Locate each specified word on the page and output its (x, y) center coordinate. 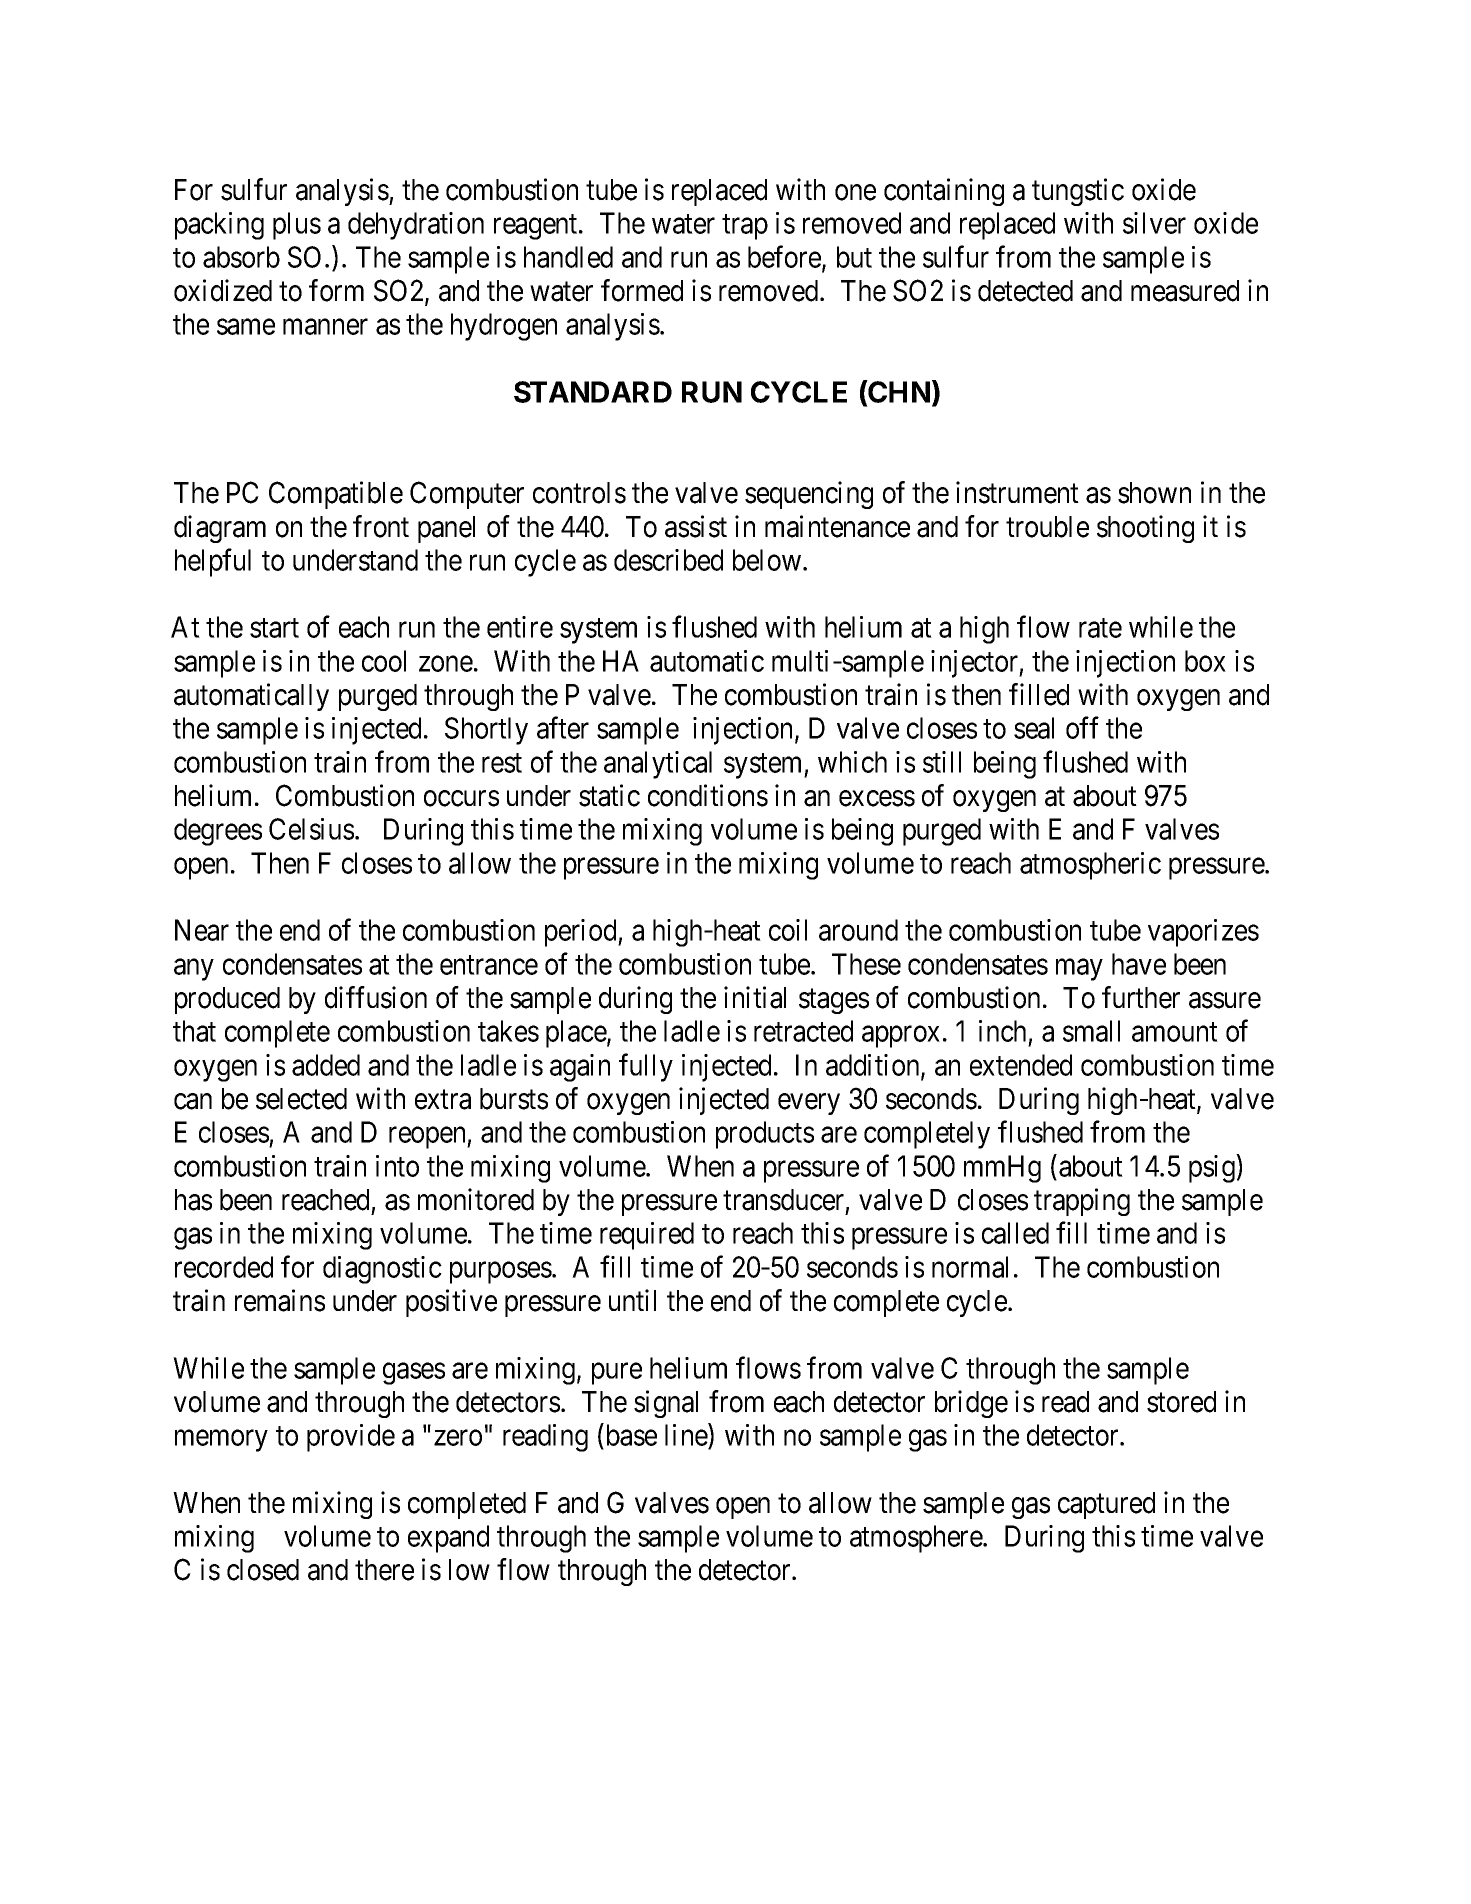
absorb (241, 257)
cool (384, 661)
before (785, 257)
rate (1100, 628)
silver (1154, 223)
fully (646, 1067)
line (687, 1435)
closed (263, 1570)
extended (1021, 1065)
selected (301, 1099)
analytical (658, 765)
